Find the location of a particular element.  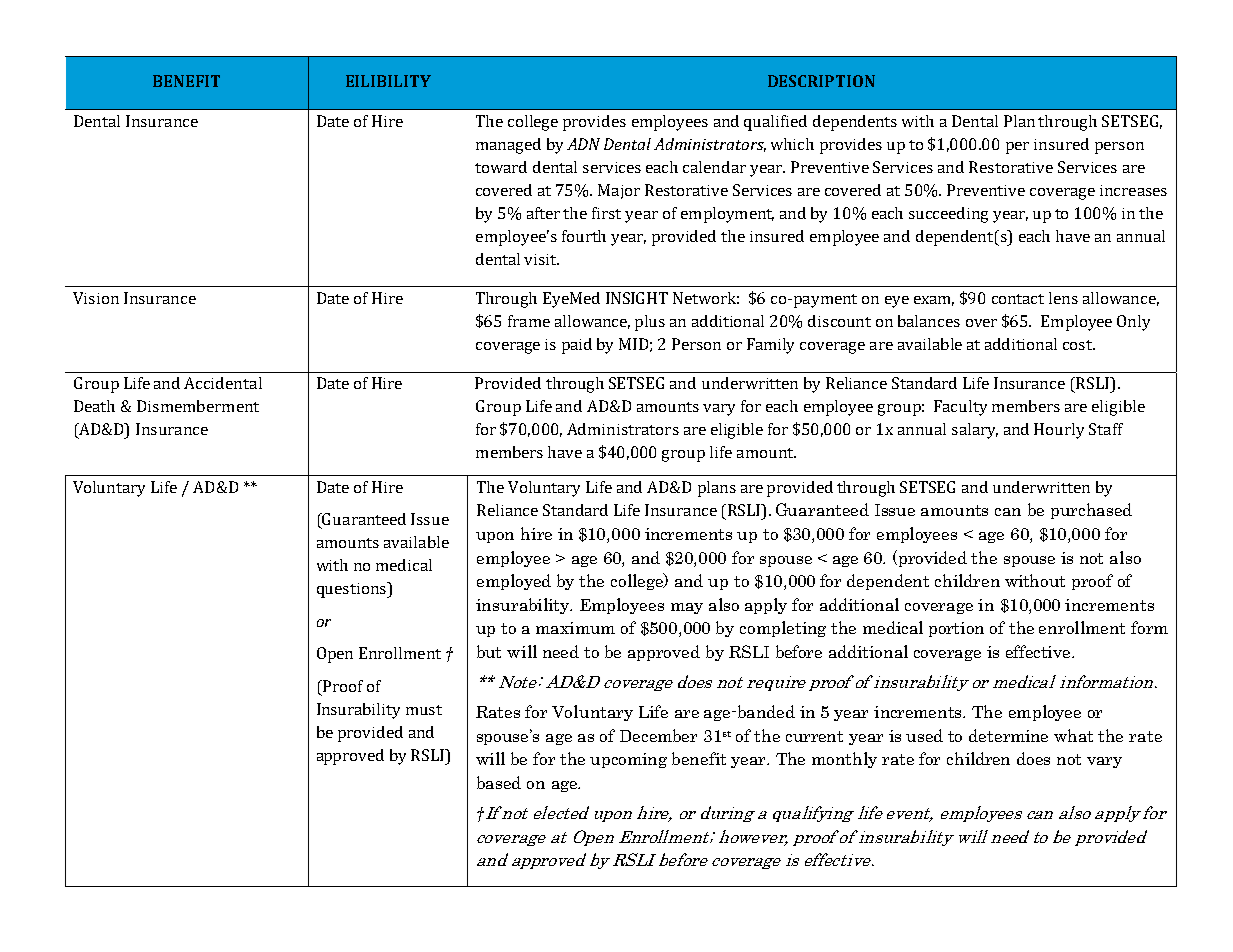

contact is located at coordinates (1018, 299).
